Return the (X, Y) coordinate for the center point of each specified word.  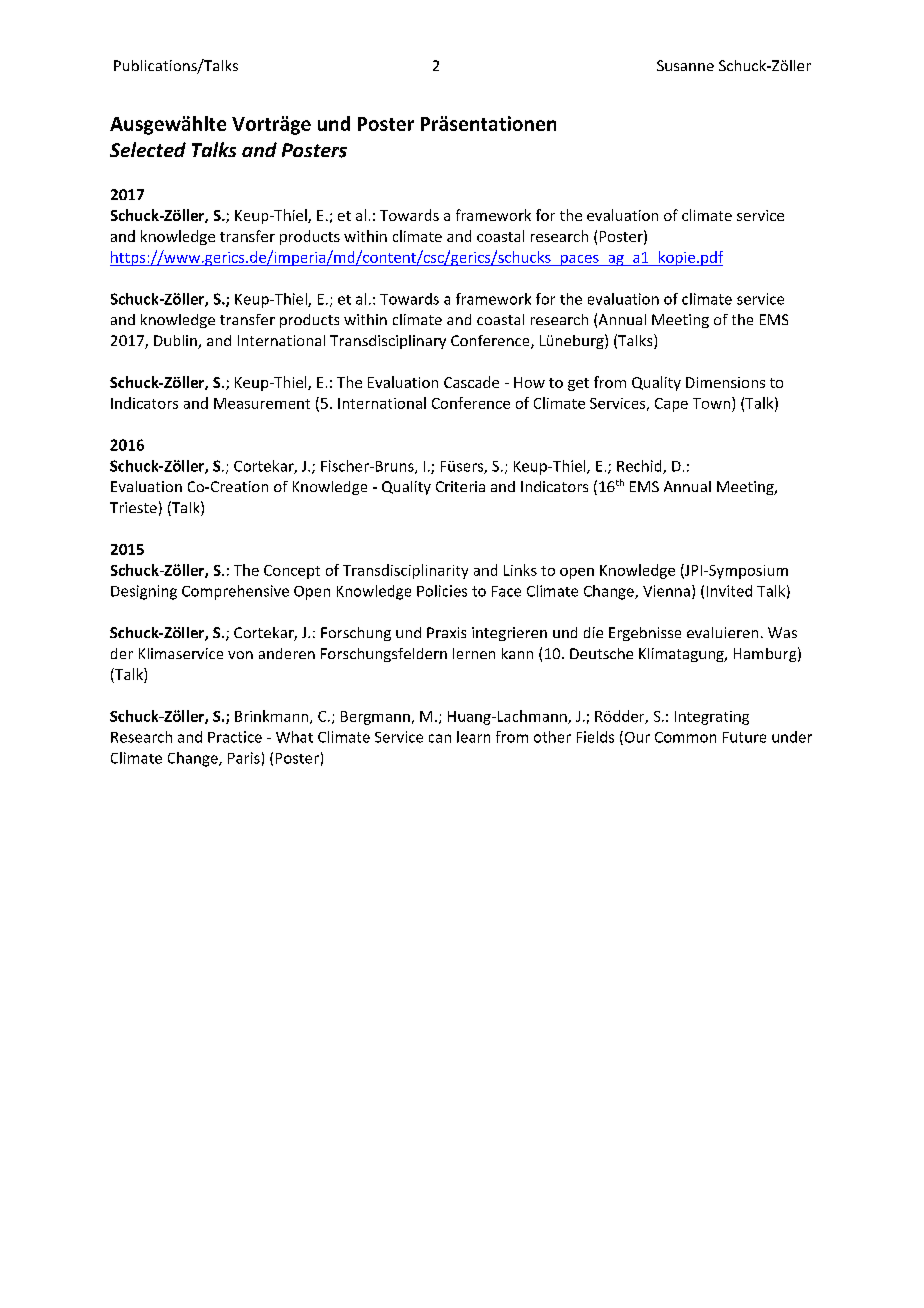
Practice (235, 737)
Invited (729, 591)
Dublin (176, 342)
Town (711, 403)
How (529, 382)
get (578, 384)
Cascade (471, 382)
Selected (148, 149)
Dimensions (725, 382)
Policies (442, 591)
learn (473, 737)
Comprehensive (235, 592)
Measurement (262, 403)
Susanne (685, 65)
